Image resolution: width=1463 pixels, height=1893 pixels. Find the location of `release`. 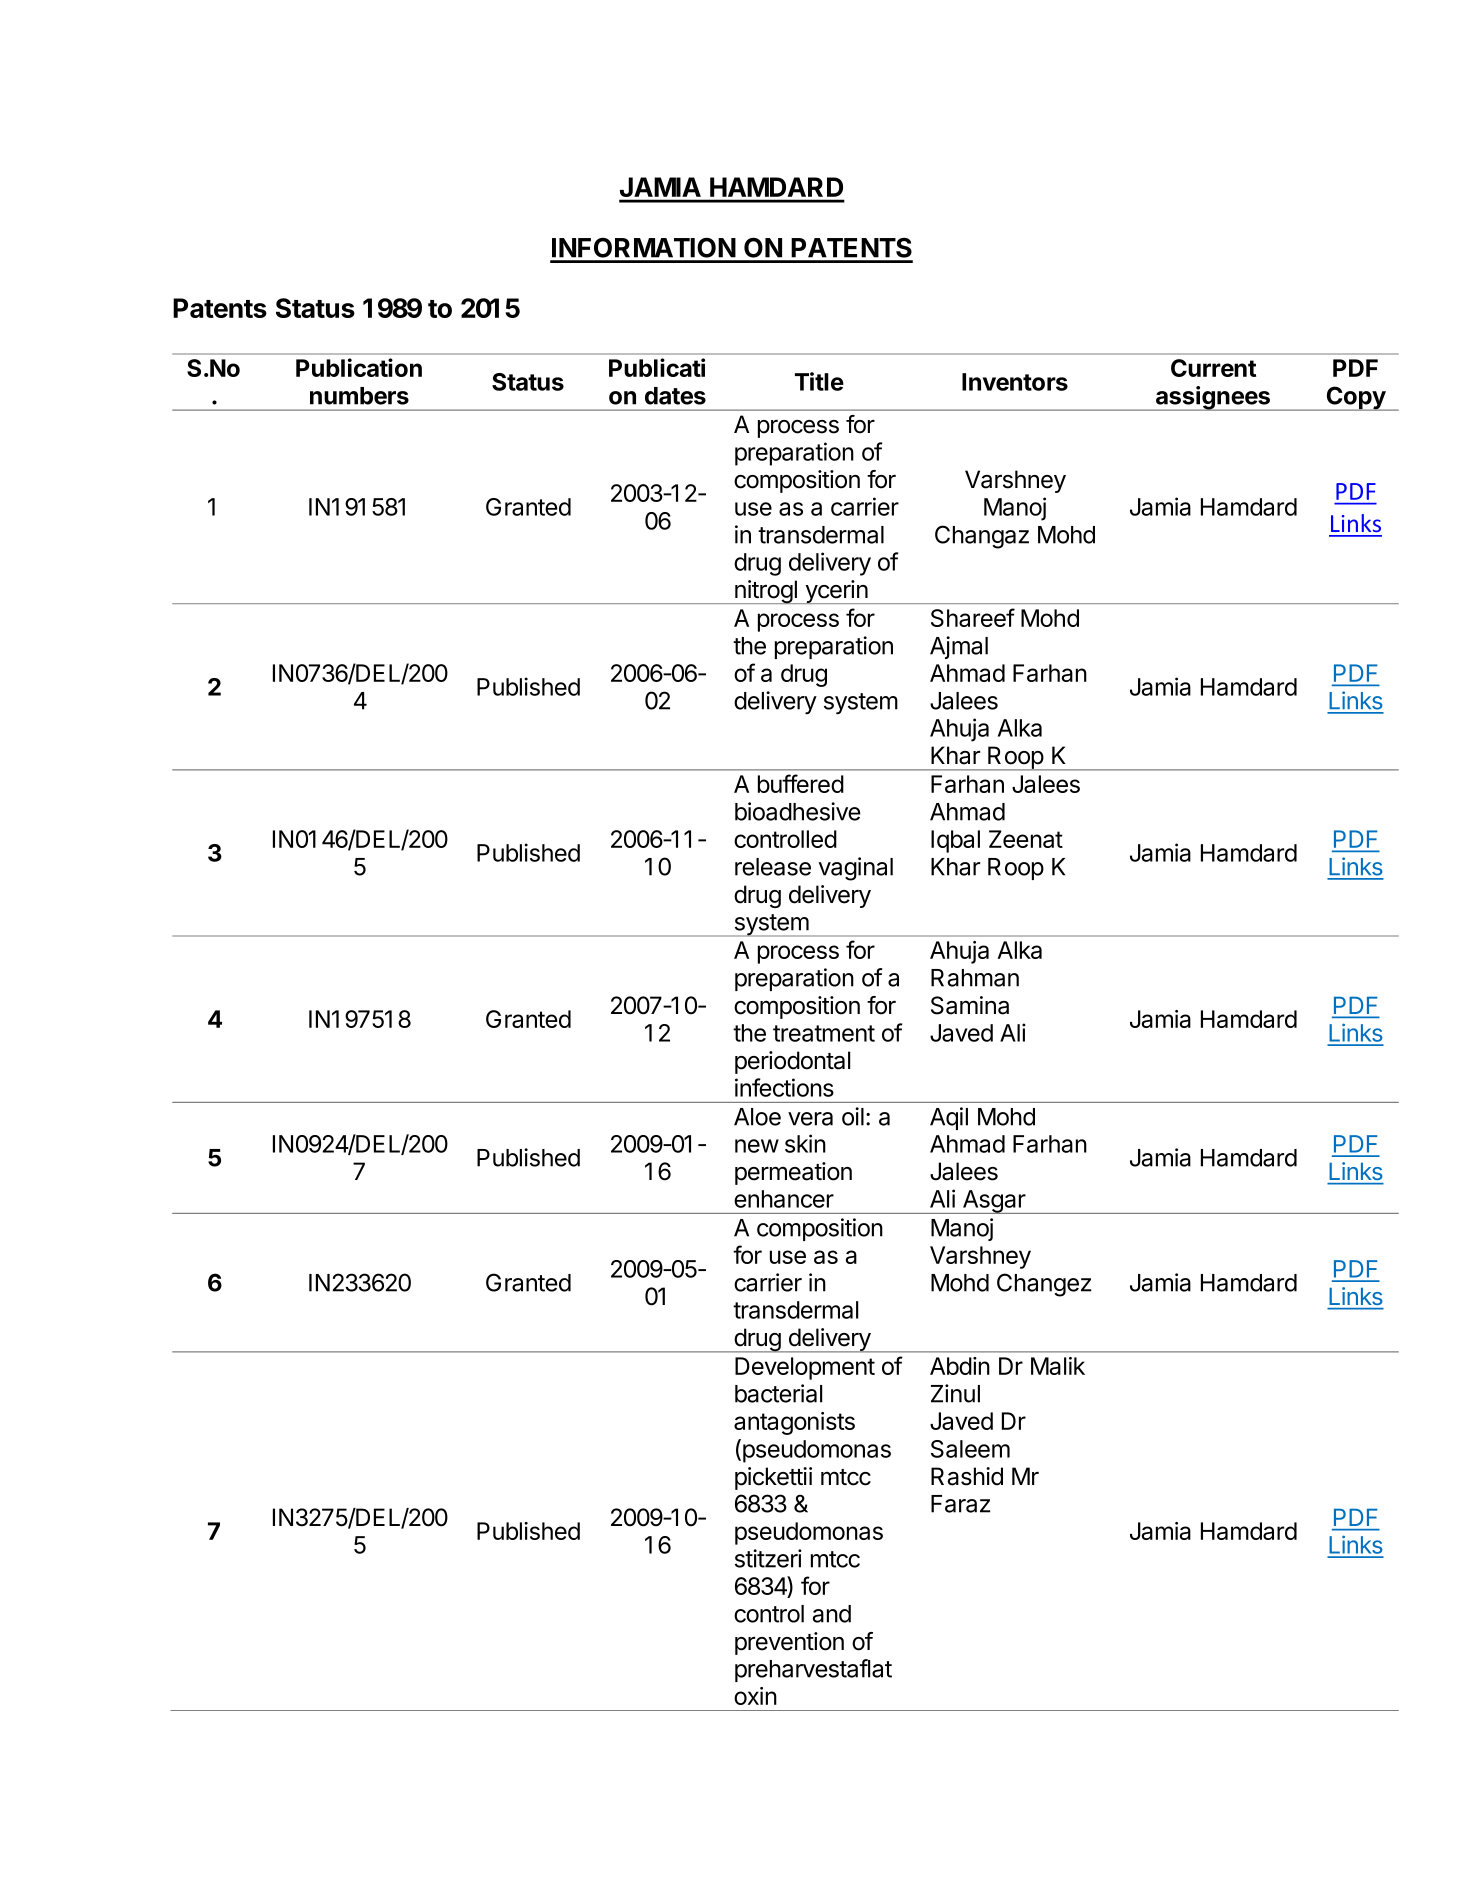

release is located at coordinates (773, 867).
